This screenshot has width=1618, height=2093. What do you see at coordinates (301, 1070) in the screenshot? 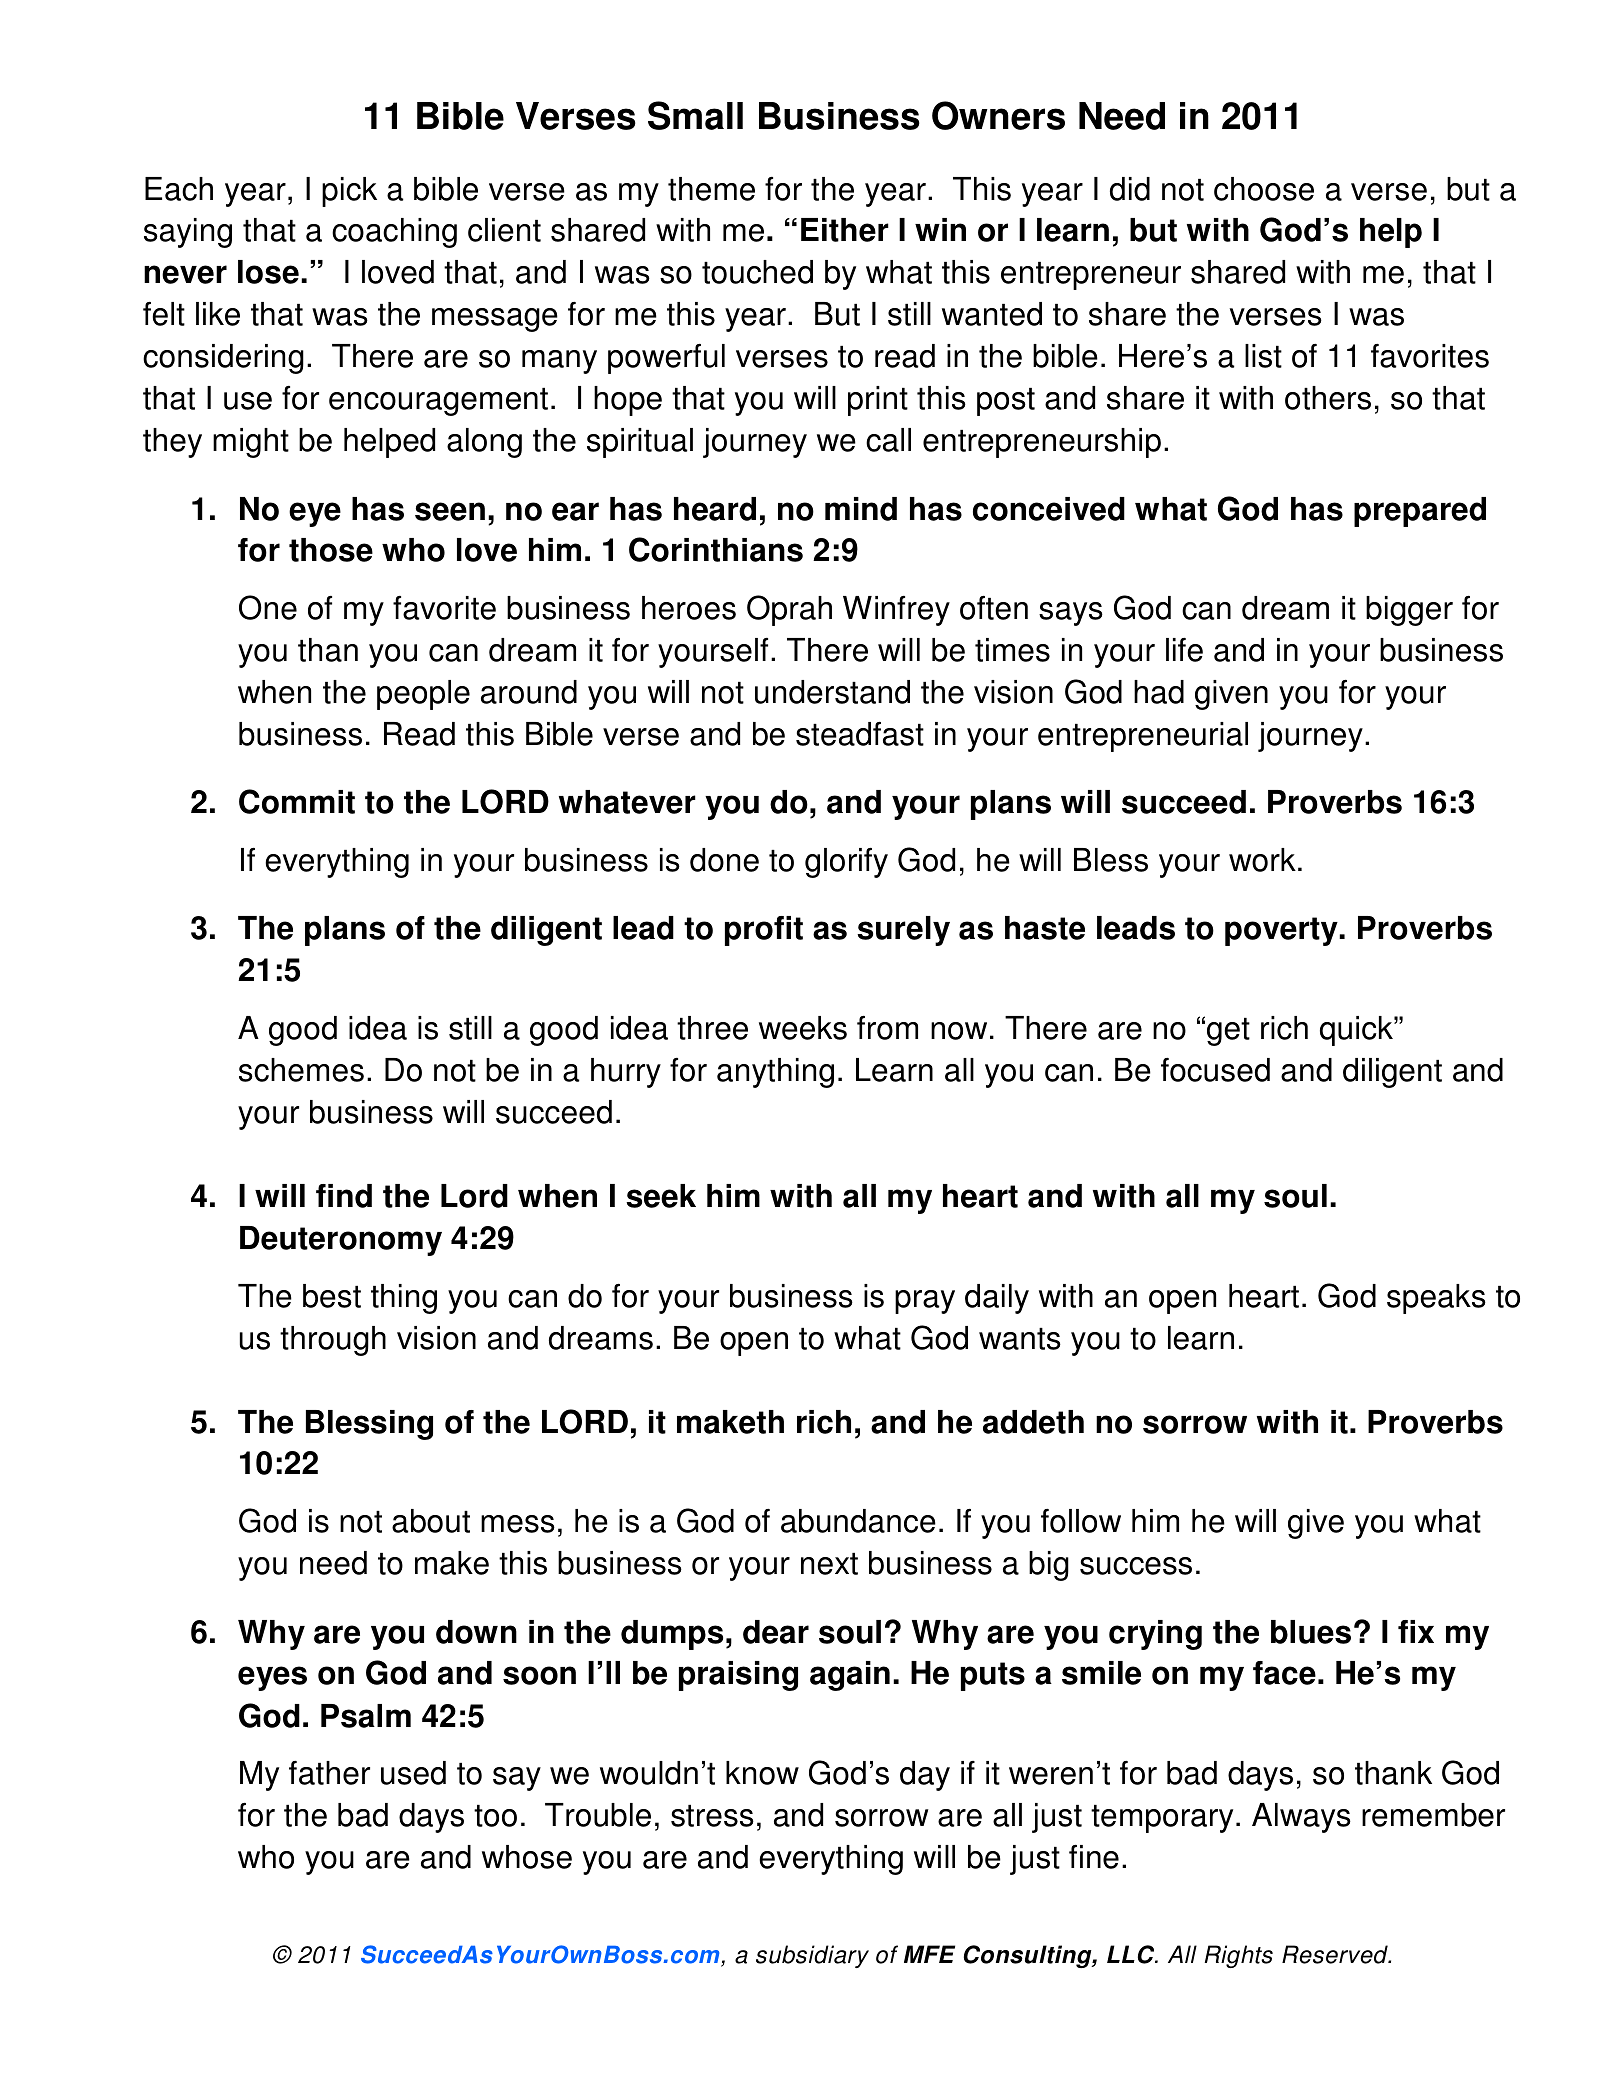
I see `schemes` at bounding box center [301, 1070].
